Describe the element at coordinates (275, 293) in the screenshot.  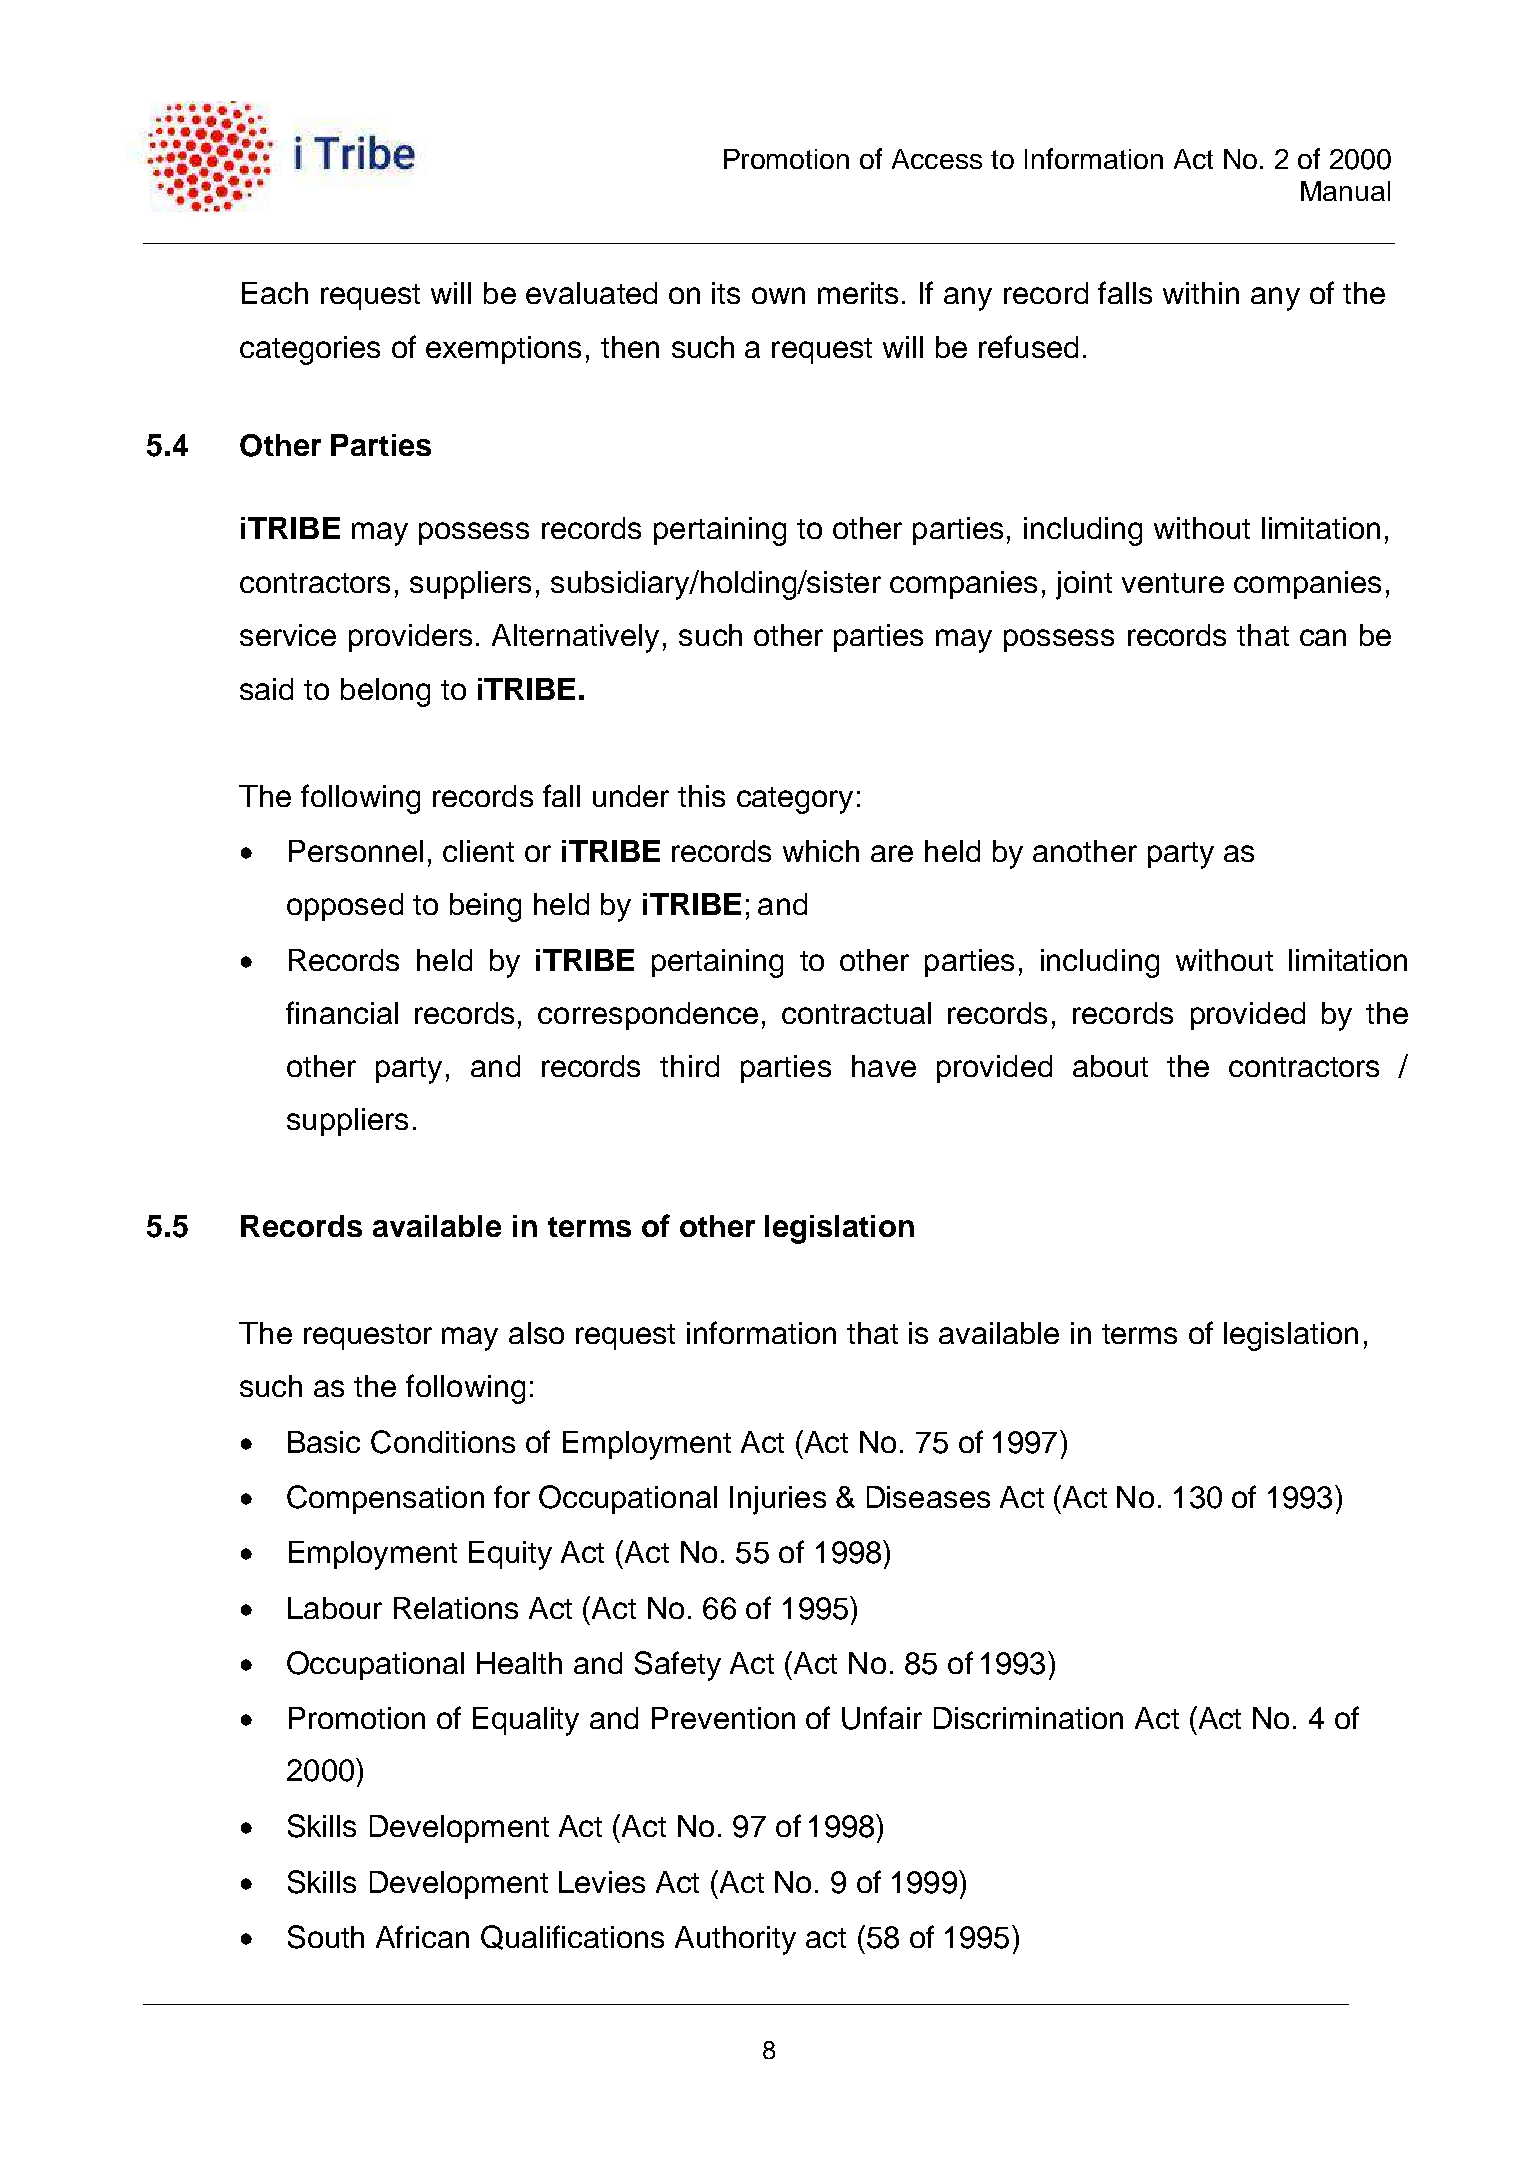
I see `Each` at that location.
